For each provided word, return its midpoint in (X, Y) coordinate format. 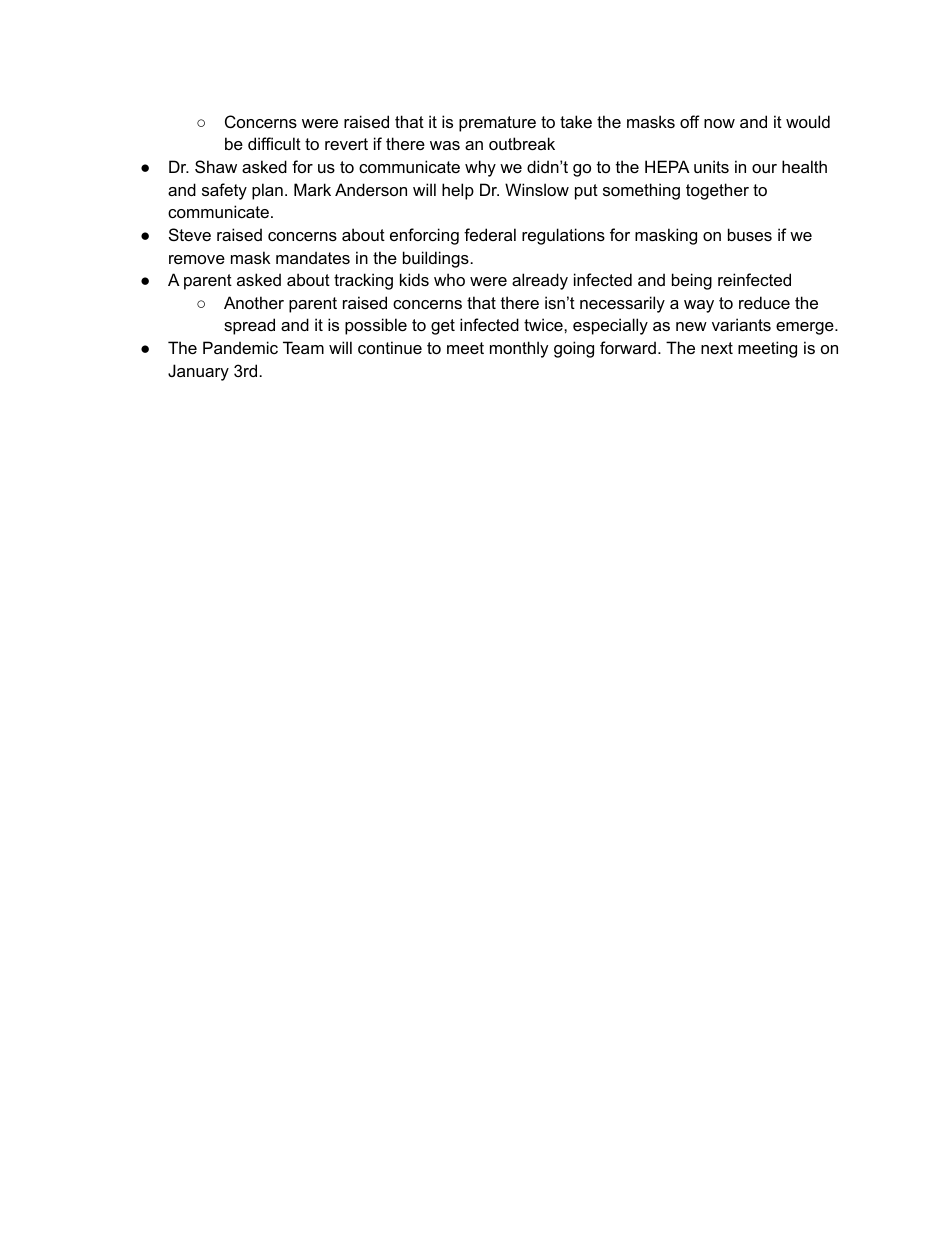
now (719, 123)
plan (267, 191)
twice (544, 324)
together (717, 191)
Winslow (537, 189)
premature (497, 124)
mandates (313, 257)
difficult (274, 143)
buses (750, 234)
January (198, 372)
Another (254, 302)
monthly (519, 349)
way (699, 306)
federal (490, 234)
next (717, 348)
